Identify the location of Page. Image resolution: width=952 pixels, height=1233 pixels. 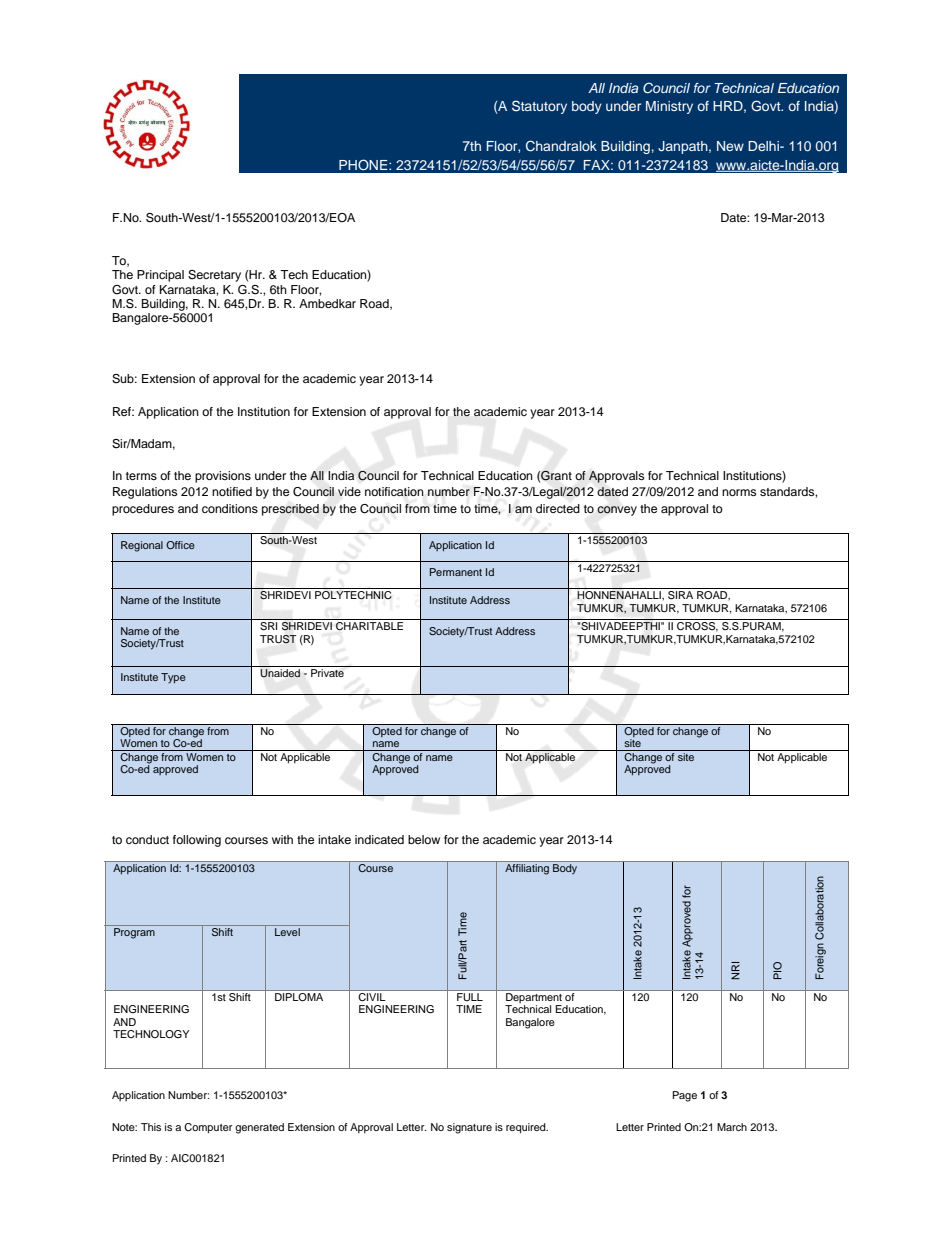
(685, 1096).
